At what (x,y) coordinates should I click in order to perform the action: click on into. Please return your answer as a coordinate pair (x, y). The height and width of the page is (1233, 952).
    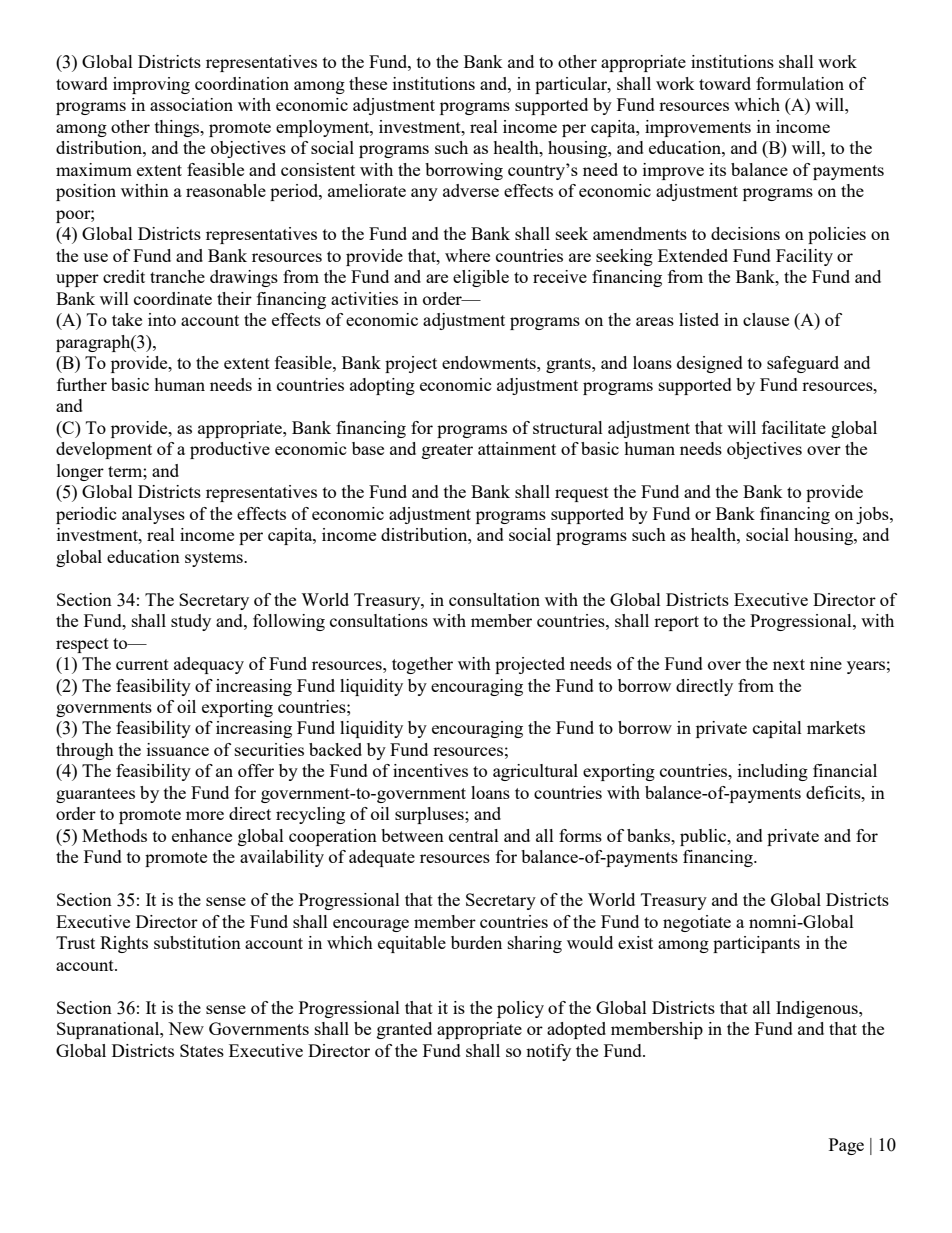
    Looking at the image, I should click on (162, 319).
